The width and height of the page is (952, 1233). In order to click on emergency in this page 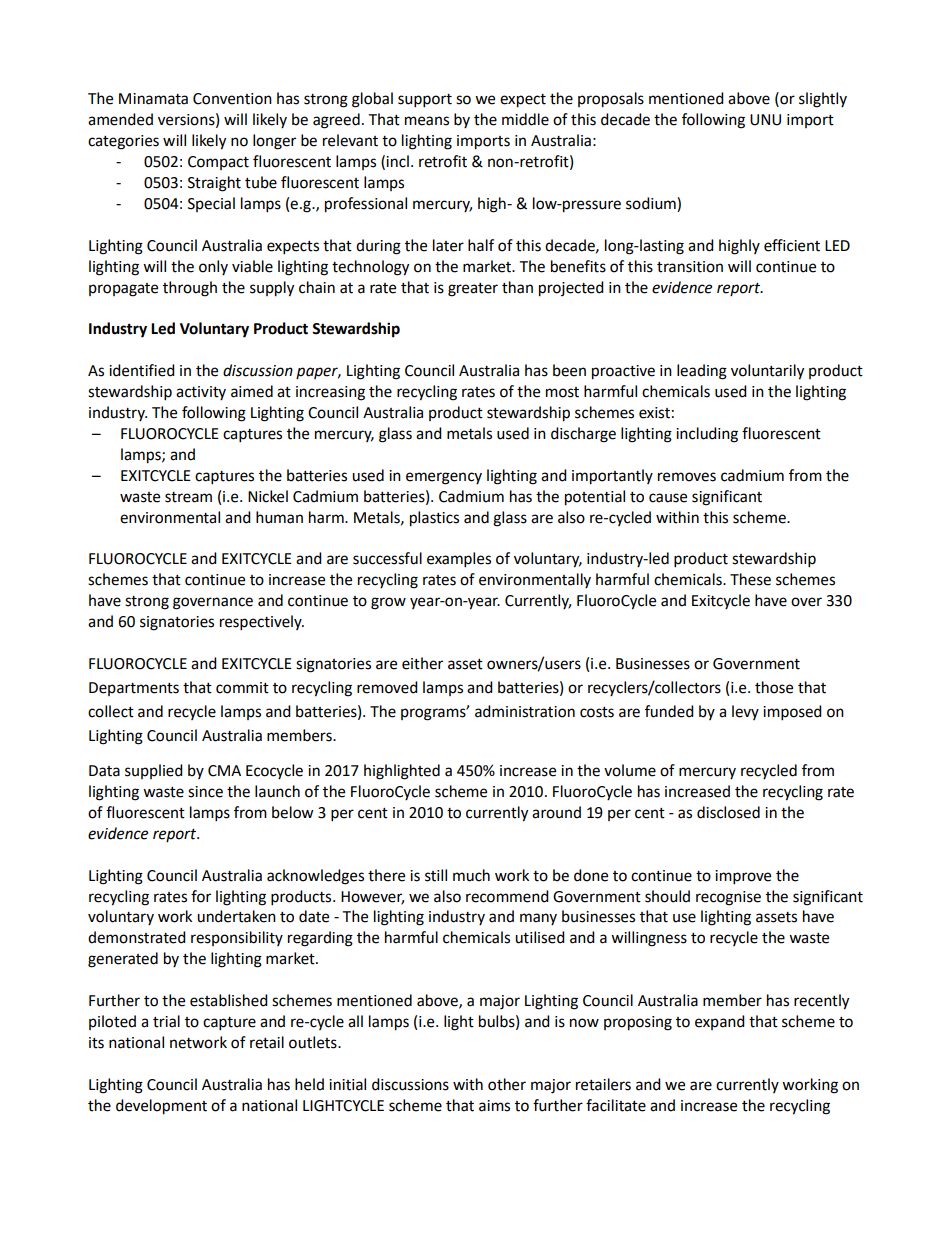, I will do `click(444, 478)`.
